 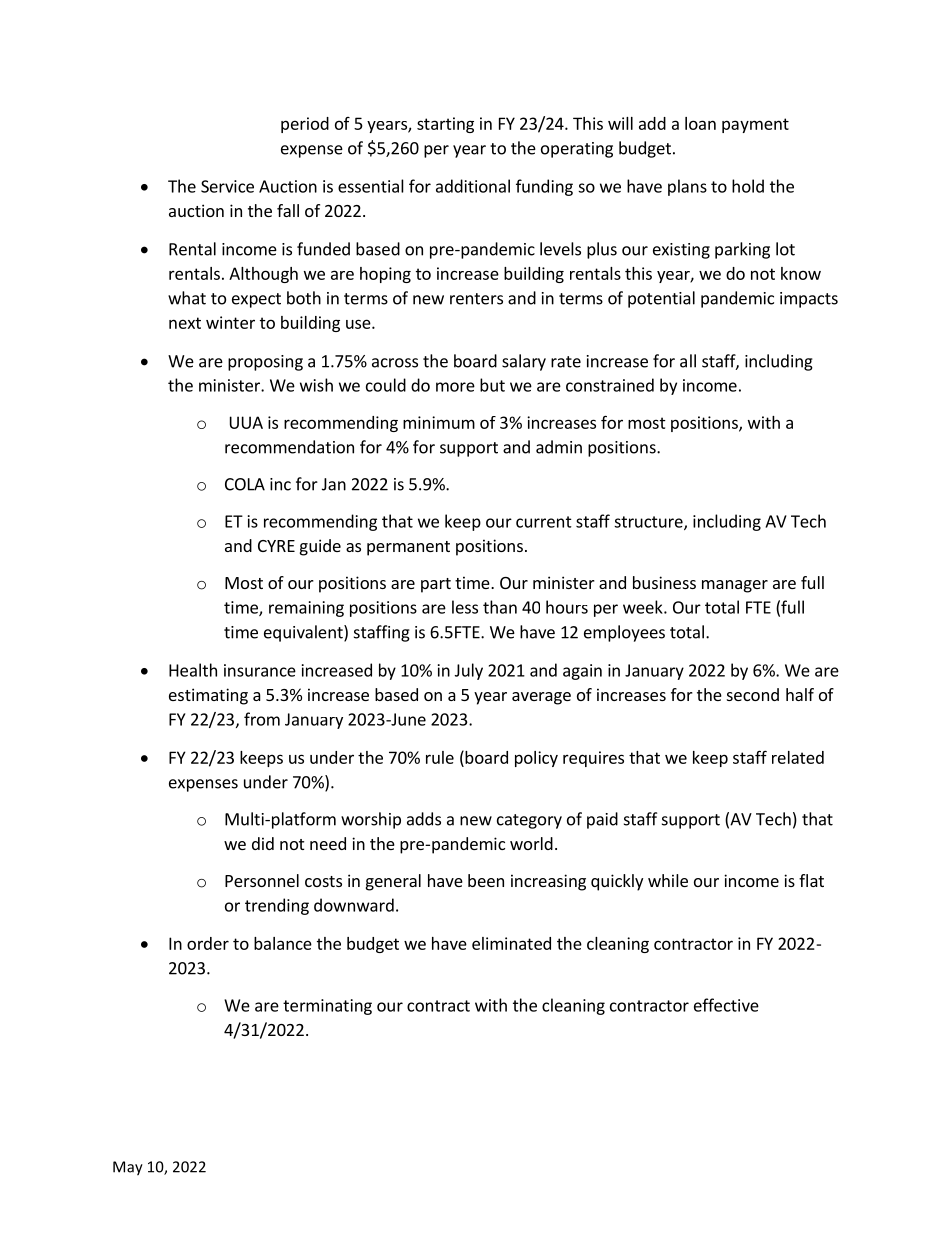 What do you see at coordinates (748, 186) in the screenshot?
I see `hold` at bounding box center [748, 186].
